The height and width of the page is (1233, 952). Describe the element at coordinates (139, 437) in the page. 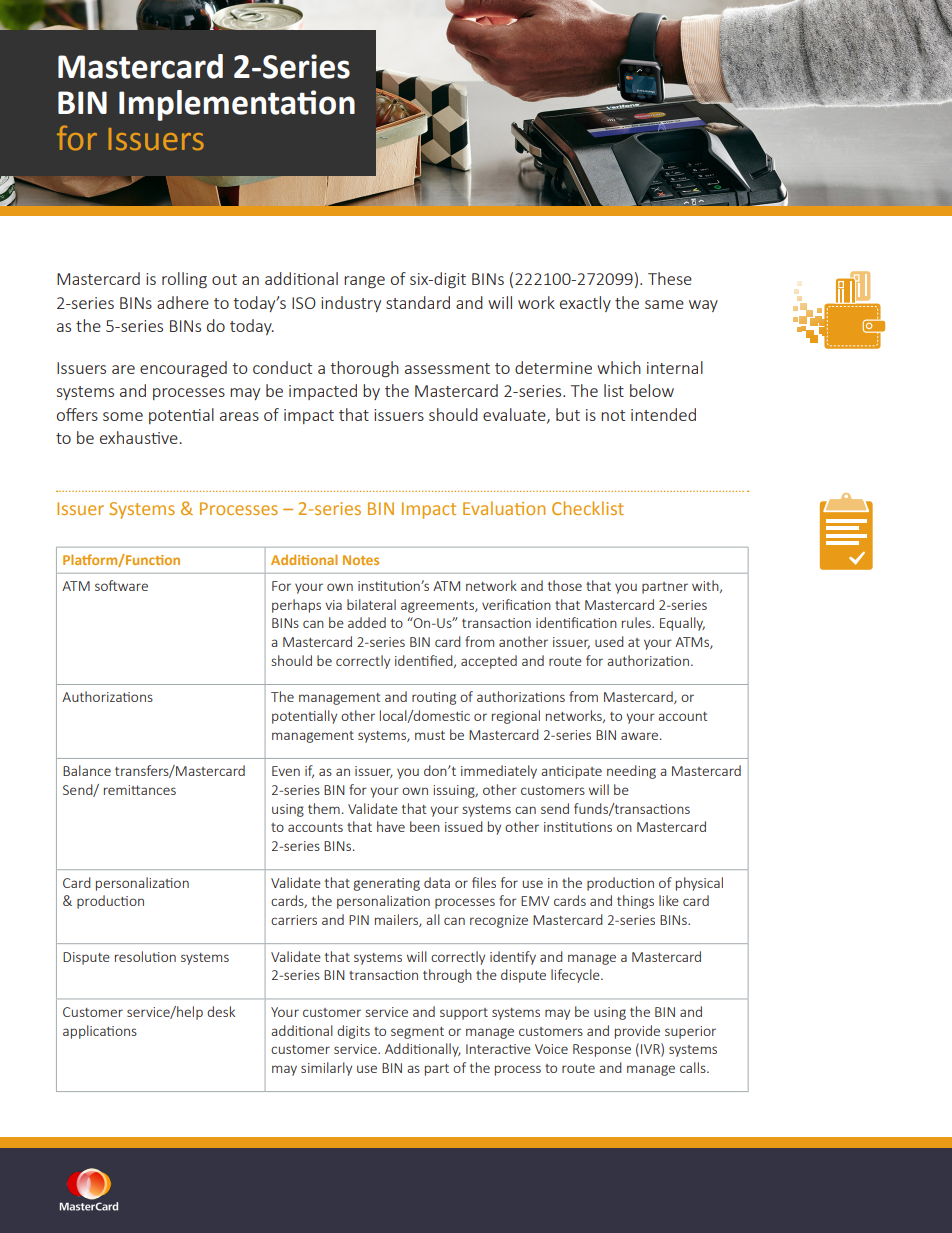

I see `exhaustive` at that location.
